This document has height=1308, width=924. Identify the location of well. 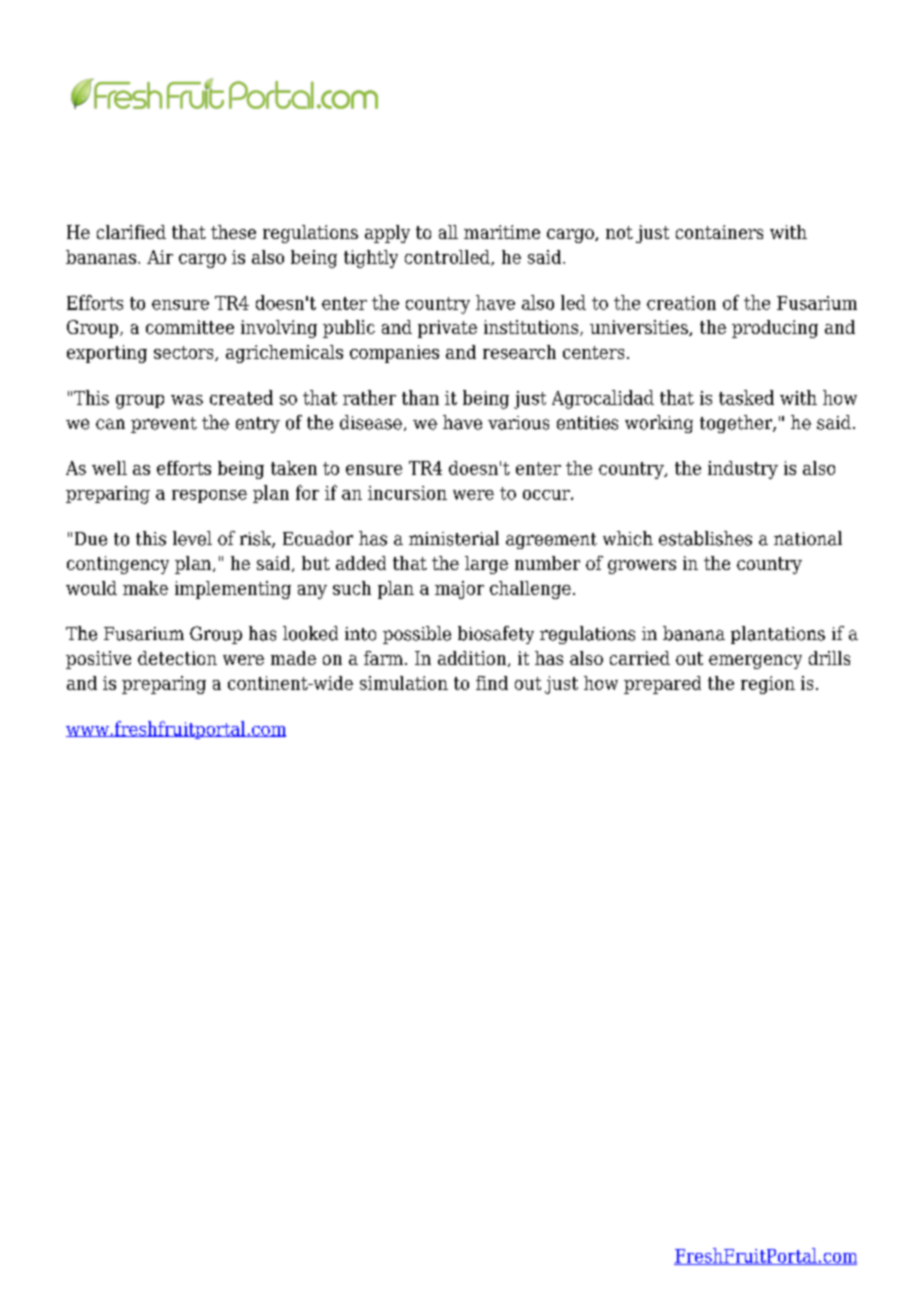
(109, 468).
